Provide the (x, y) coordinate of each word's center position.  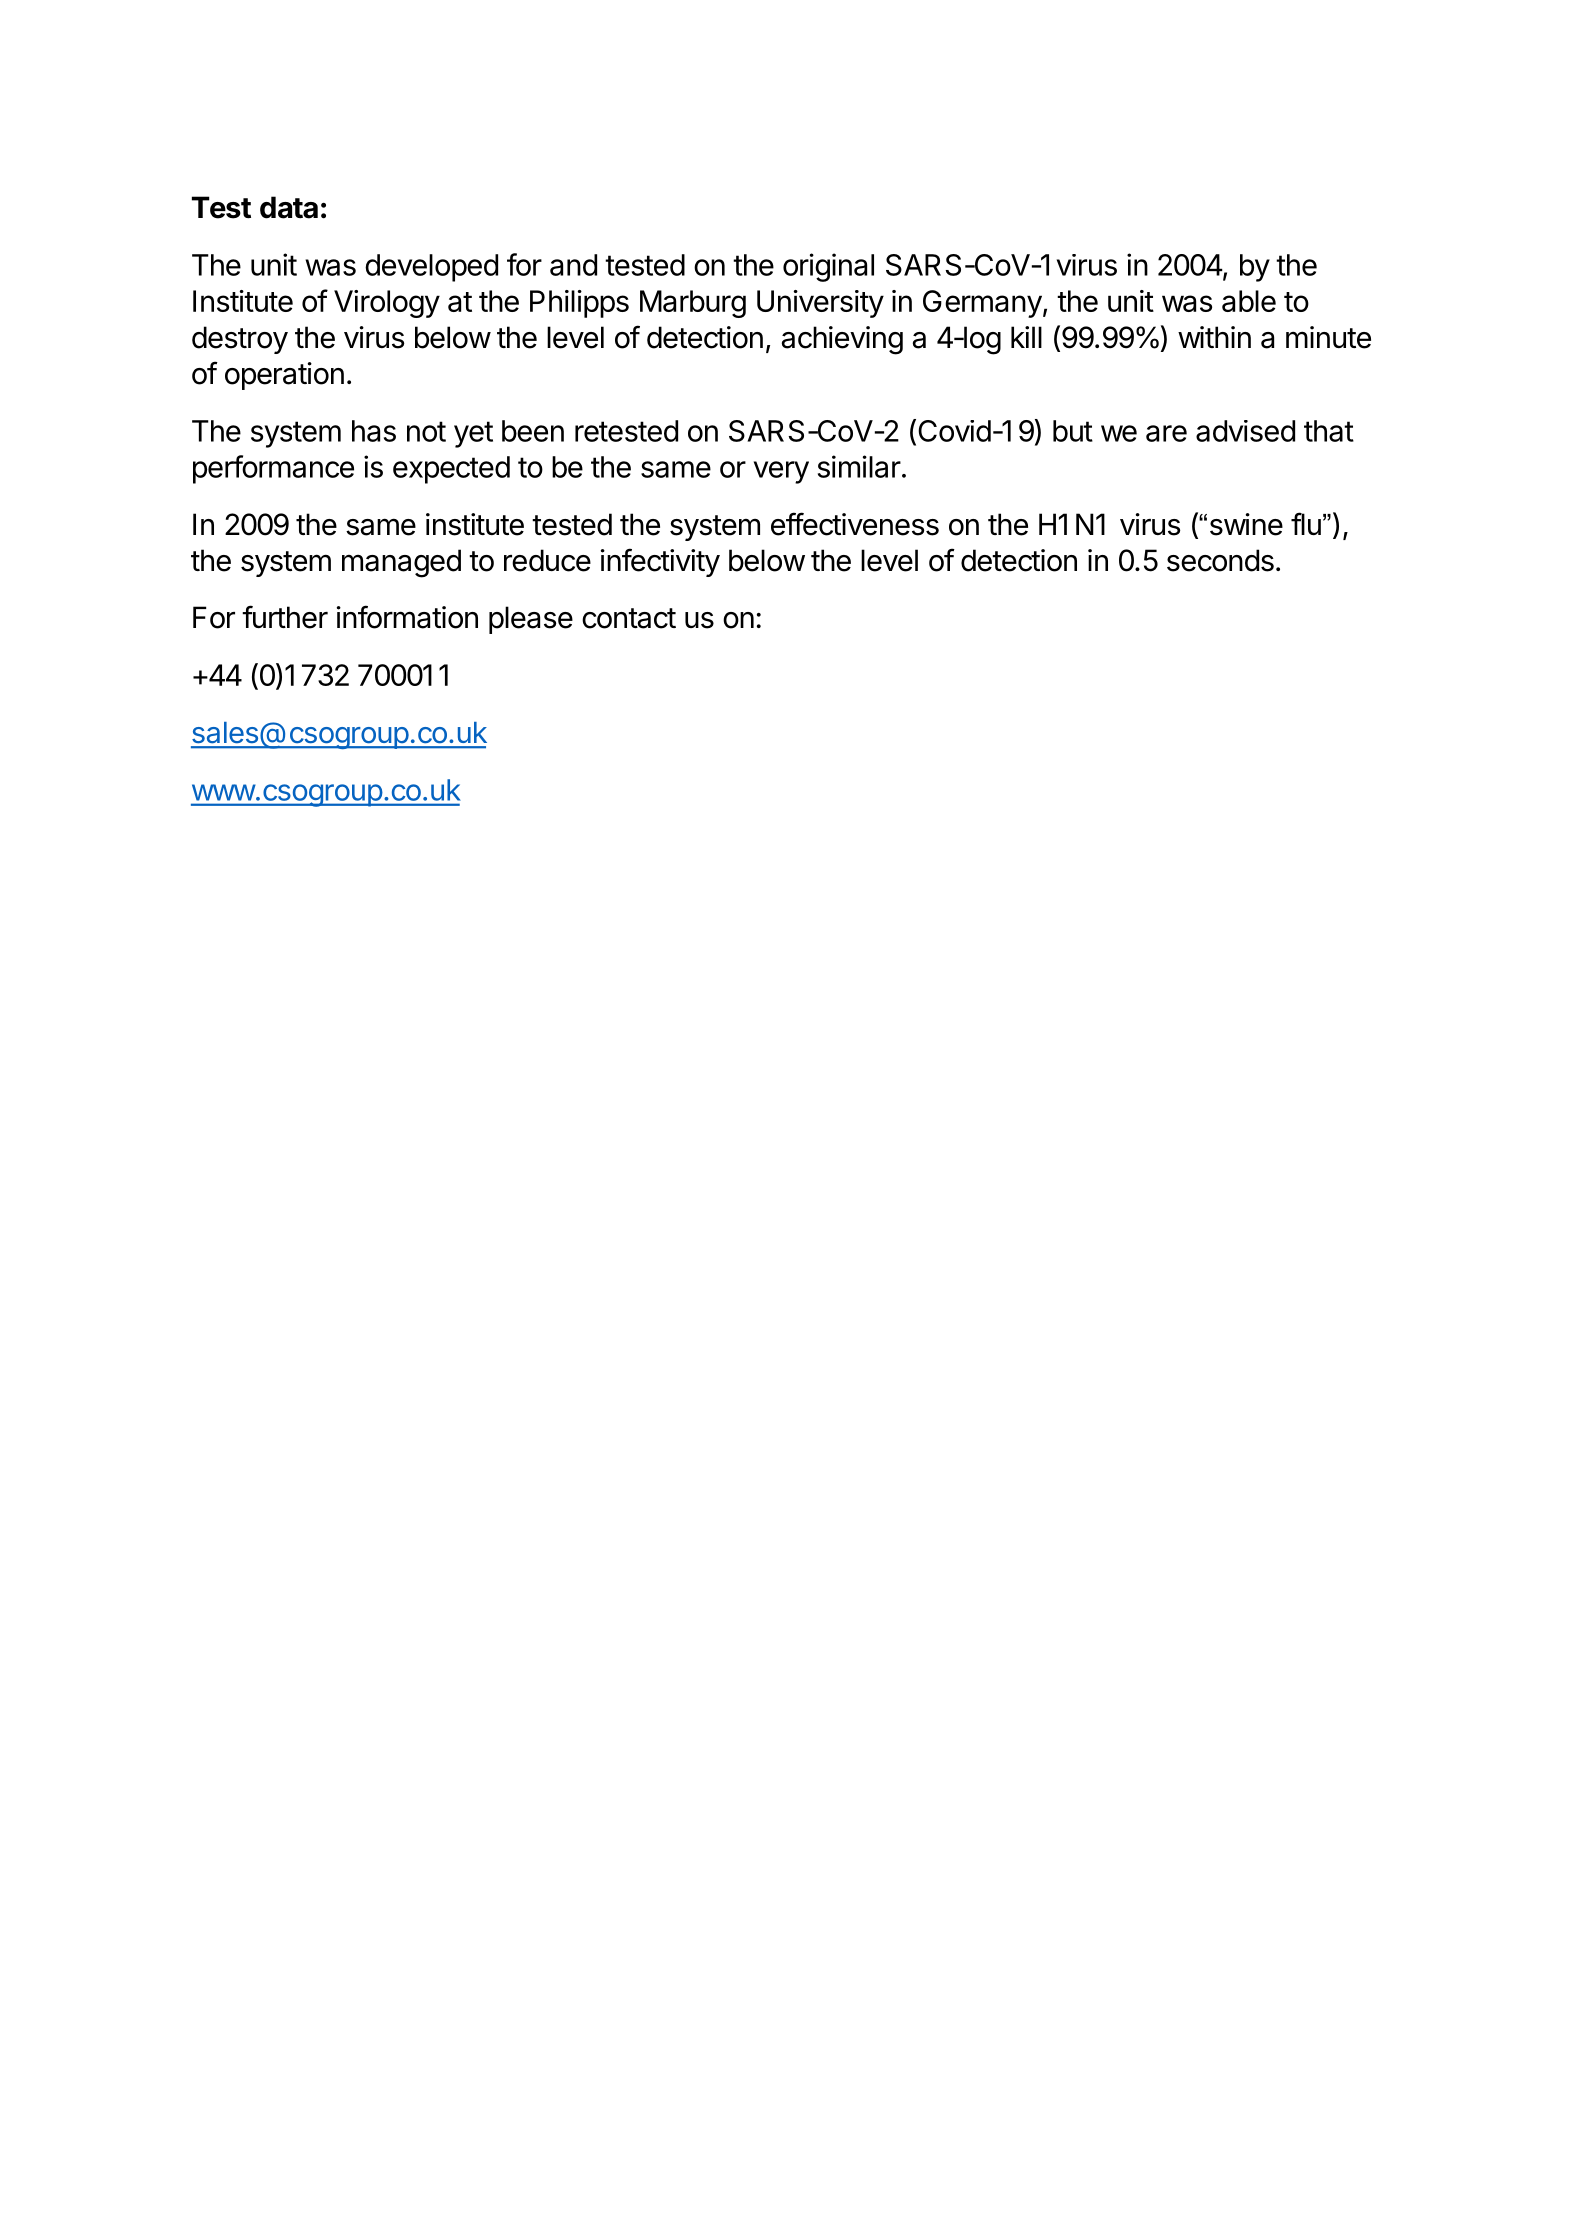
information (407, 617)
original (828, 267)
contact (629, 618)
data (289, 207)
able (1249, 301)
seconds (1220, 560)
